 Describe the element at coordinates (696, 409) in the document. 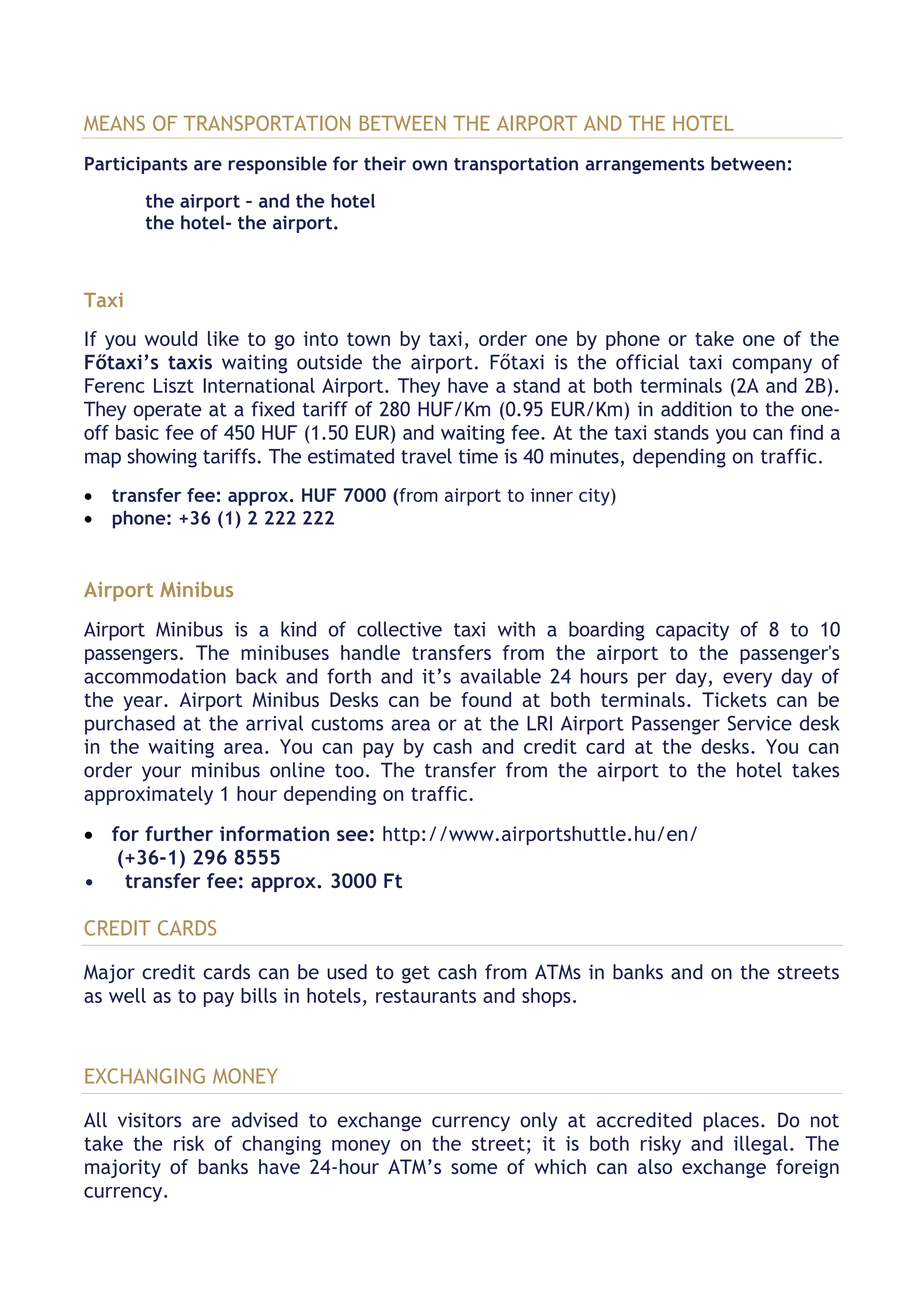

I see `addition` at that location.
